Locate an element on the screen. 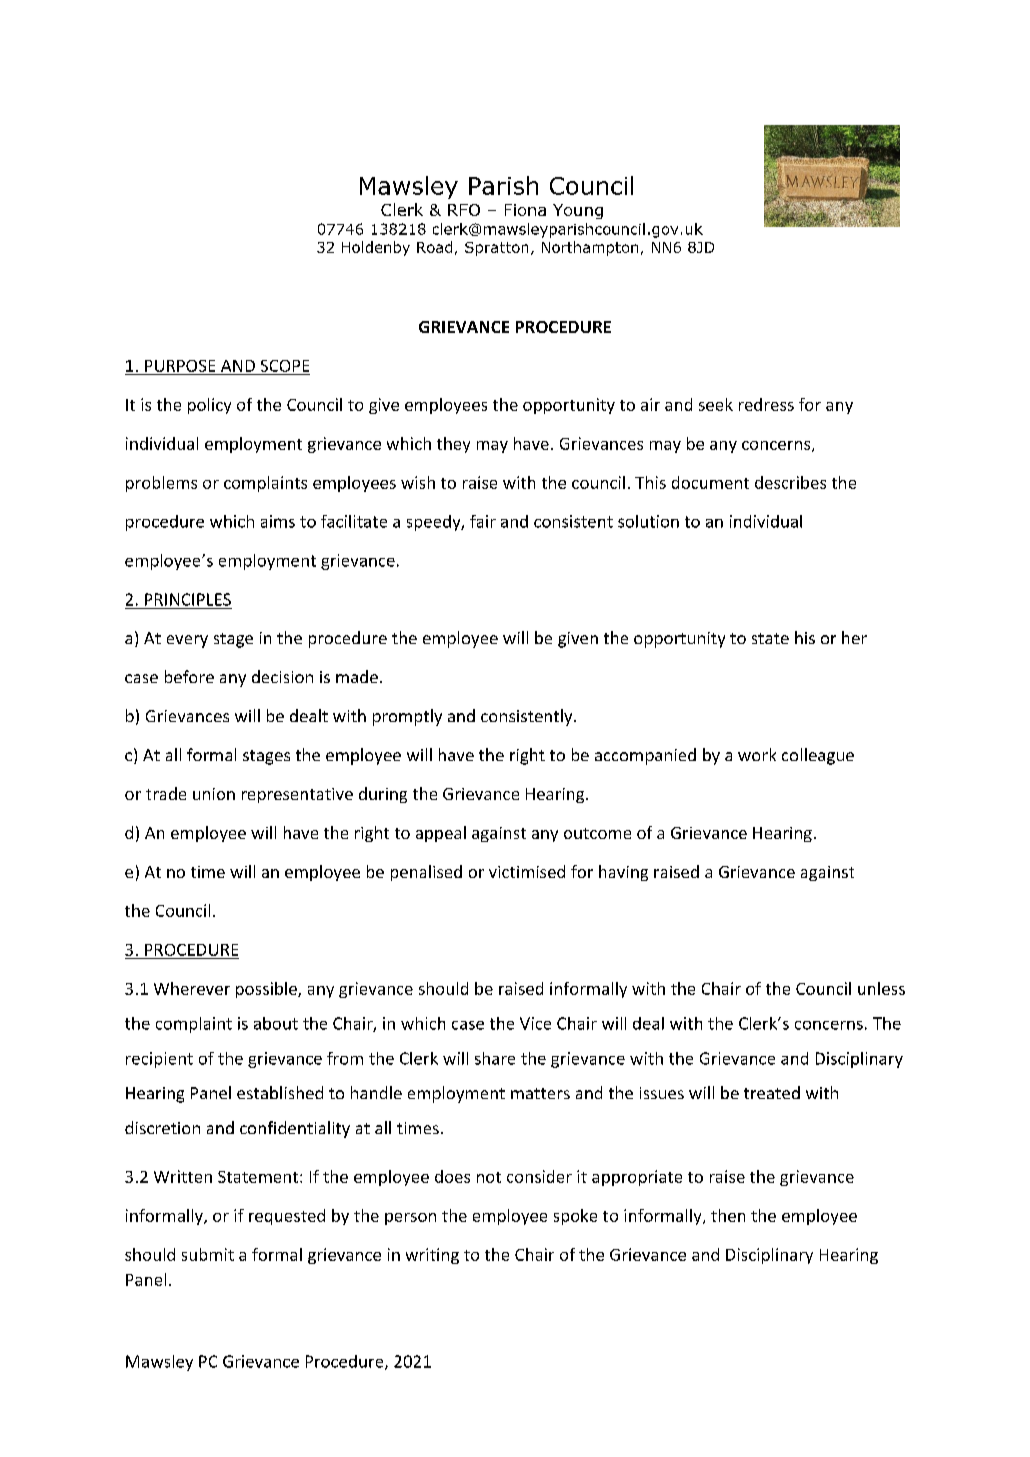 The image size is (1030, 1457). spoke is located at coordinates (575, 1217).
